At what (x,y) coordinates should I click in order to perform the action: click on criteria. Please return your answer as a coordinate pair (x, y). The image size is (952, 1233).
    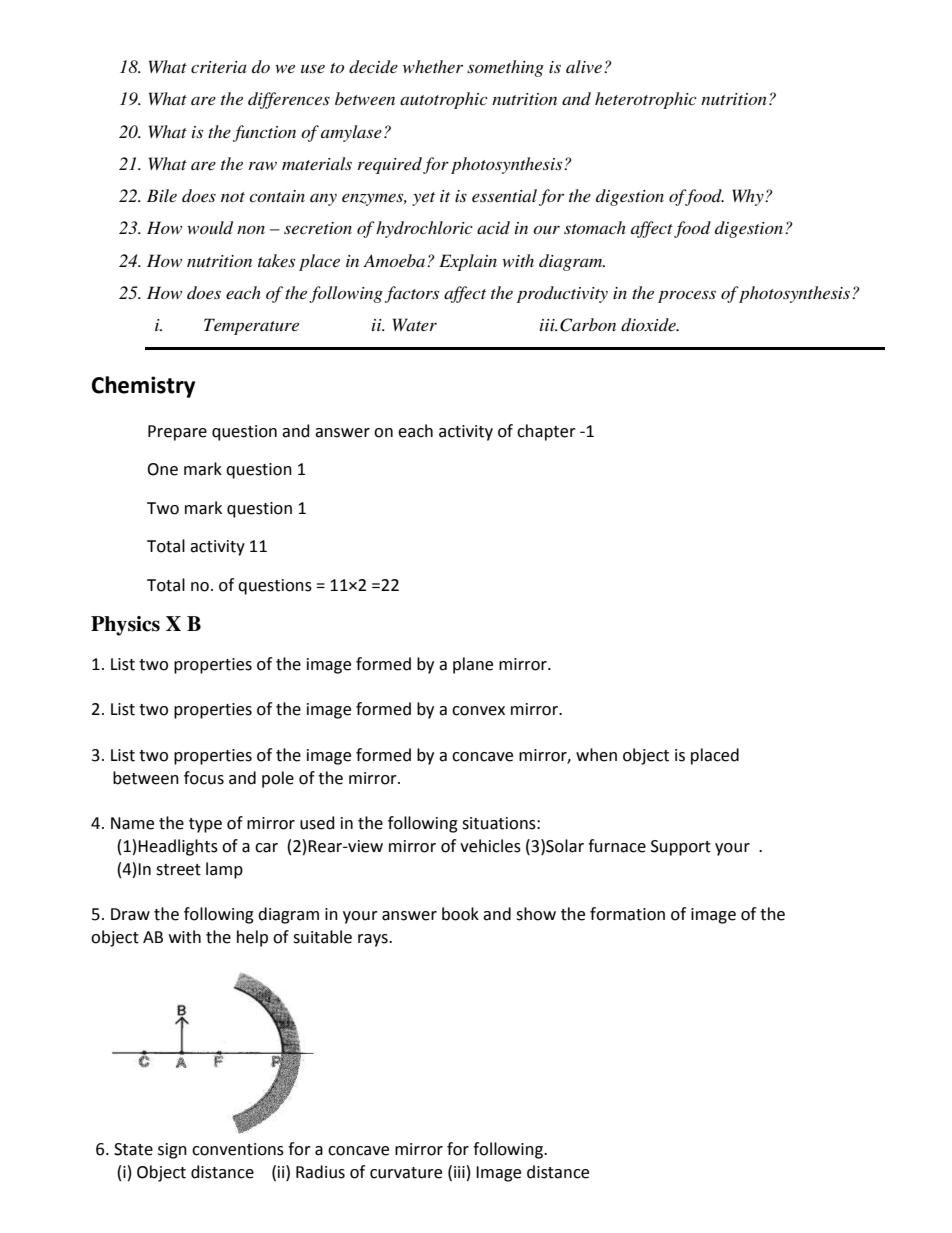
    Looking at the image, I should click on (219, 67).
